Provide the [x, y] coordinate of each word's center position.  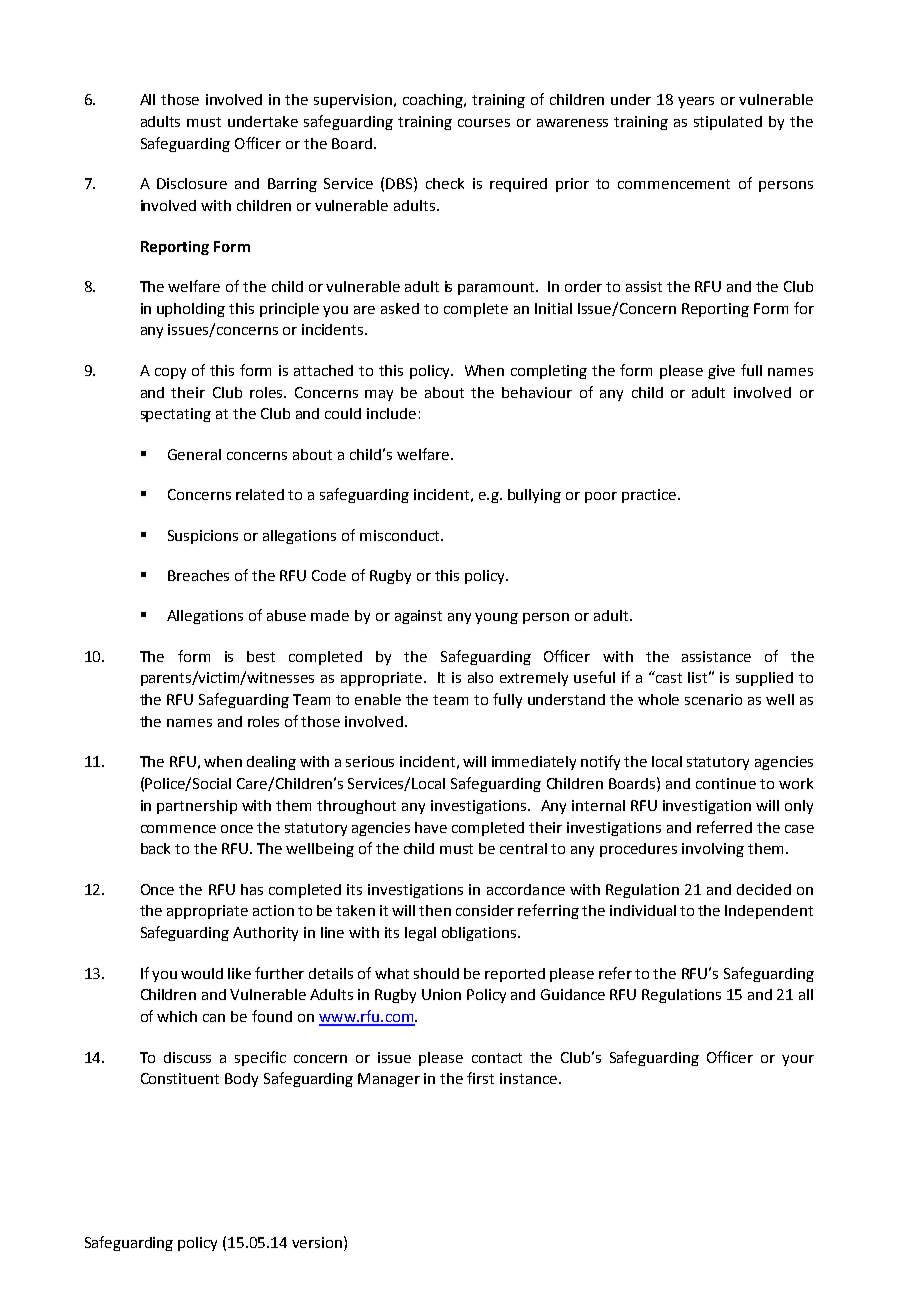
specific [260, 1058]
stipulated [728, 123]
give [721, 372]
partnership [197, 807]
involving [713, 850]
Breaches [198, 575]
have [431, 827]
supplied [764, 679]
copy [170, 373]
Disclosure [192, 183]
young [496, 618]
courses [484, 123]
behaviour [537, 392]
